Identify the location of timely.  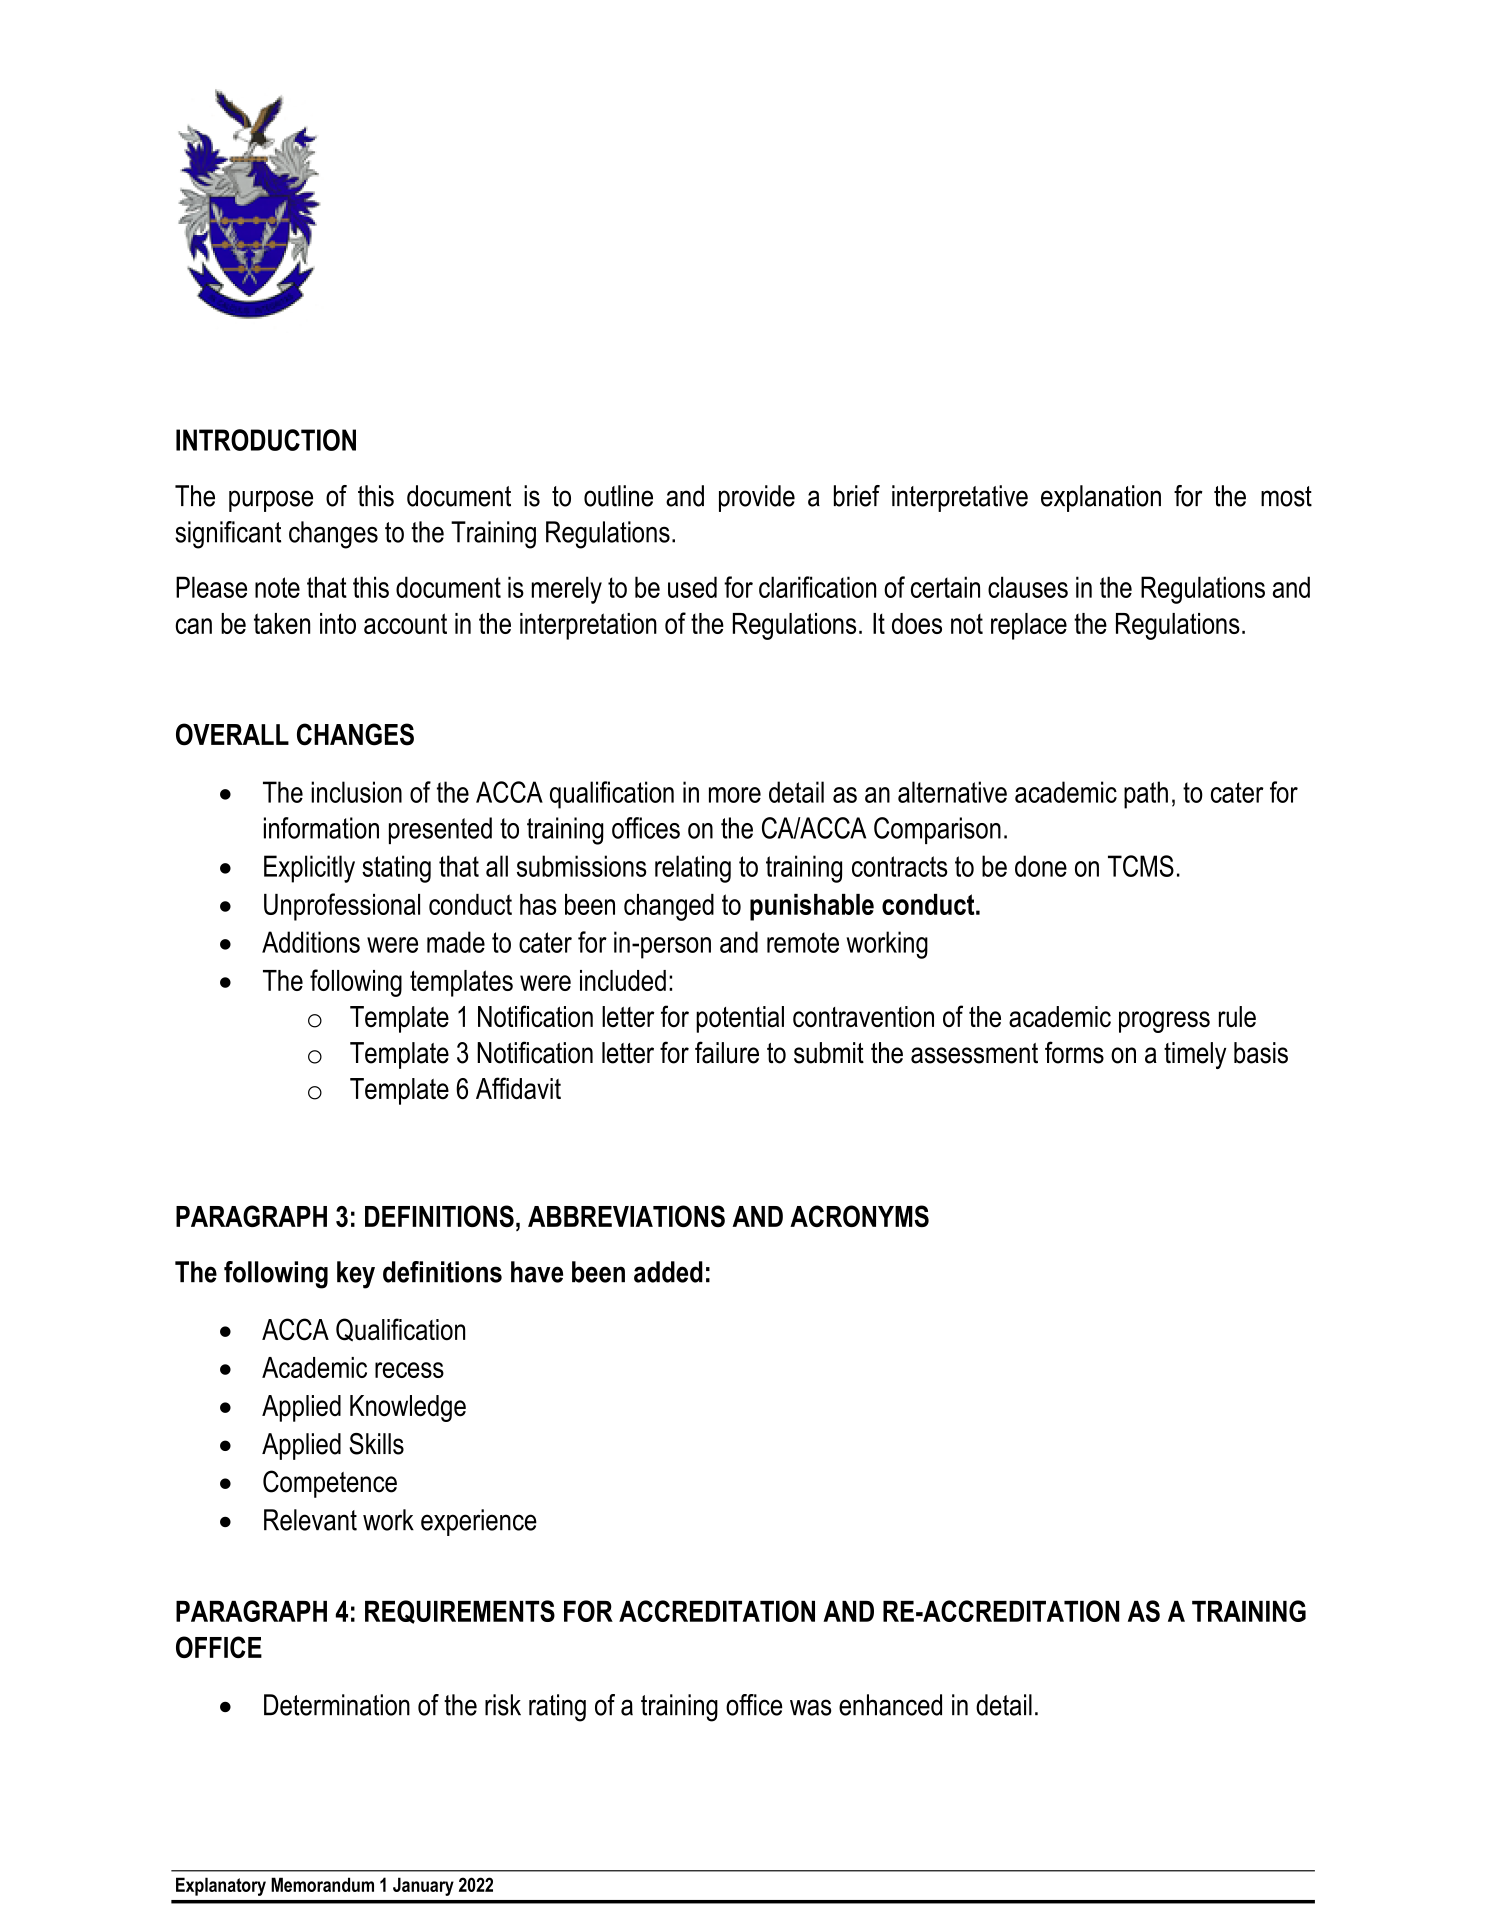
(1195, 1055).
